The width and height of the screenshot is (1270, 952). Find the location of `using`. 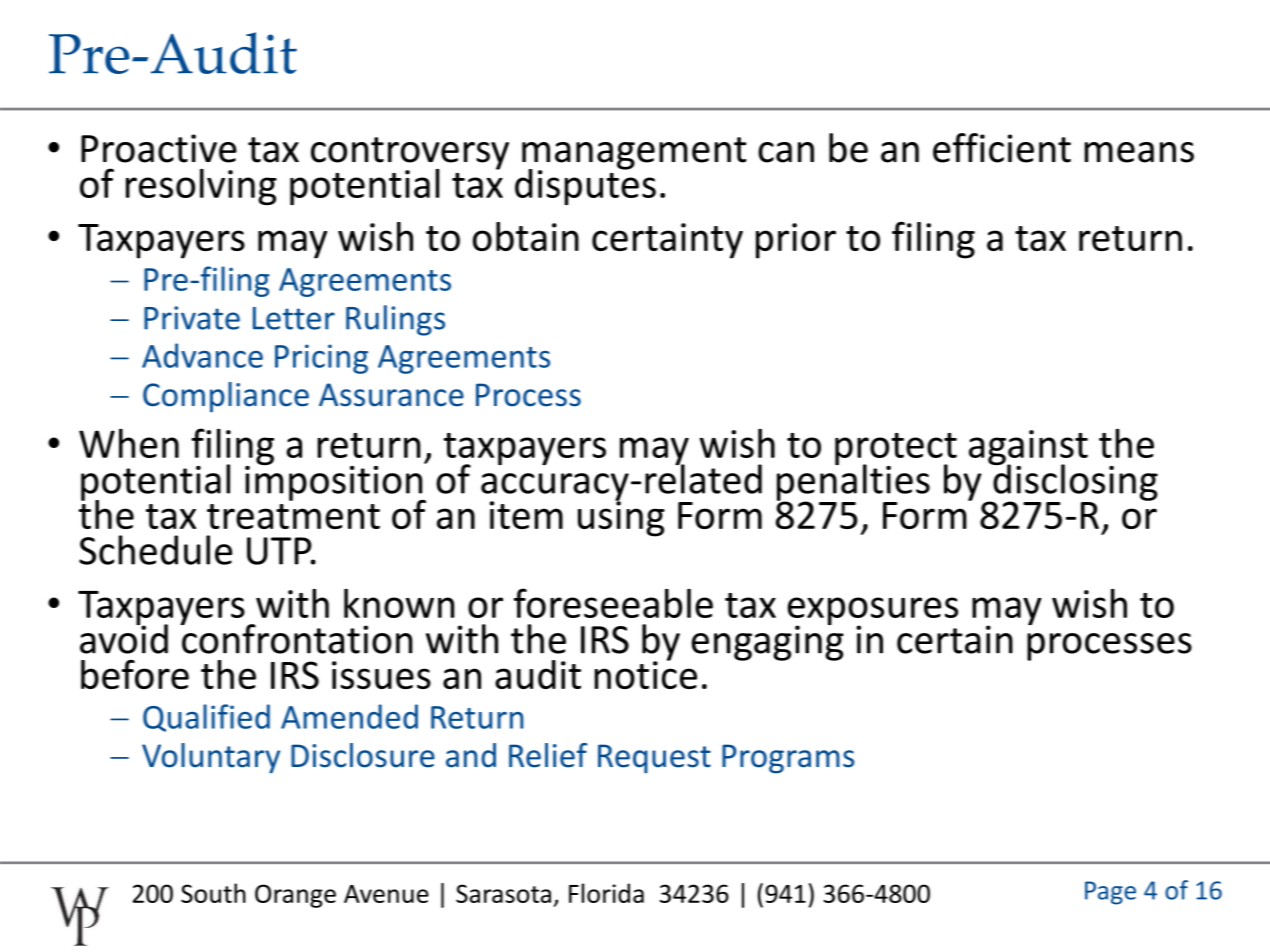

using is located at coordinates (621, 518).
